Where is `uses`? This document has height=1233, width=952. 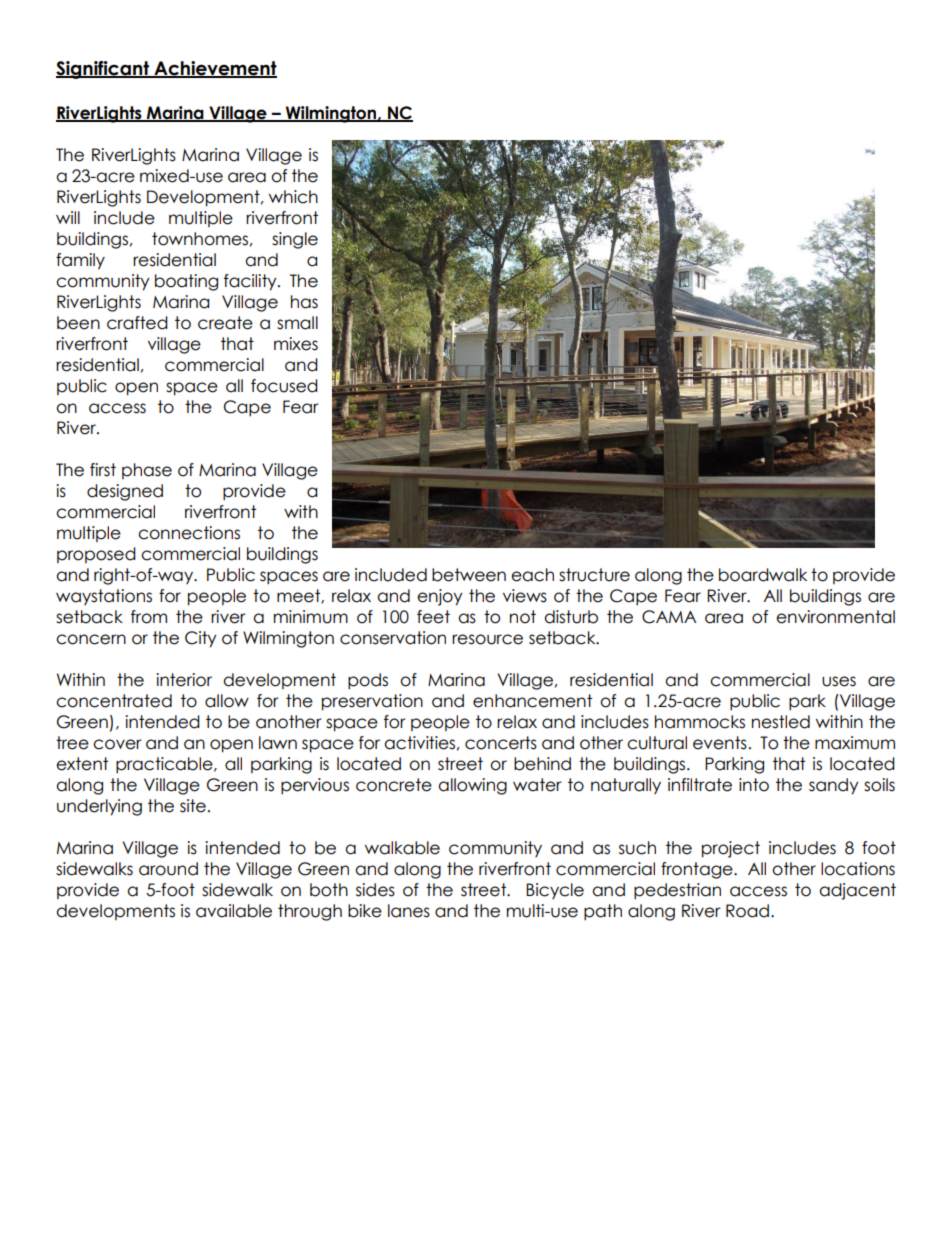 uses is located at coordinates (839, 681).
